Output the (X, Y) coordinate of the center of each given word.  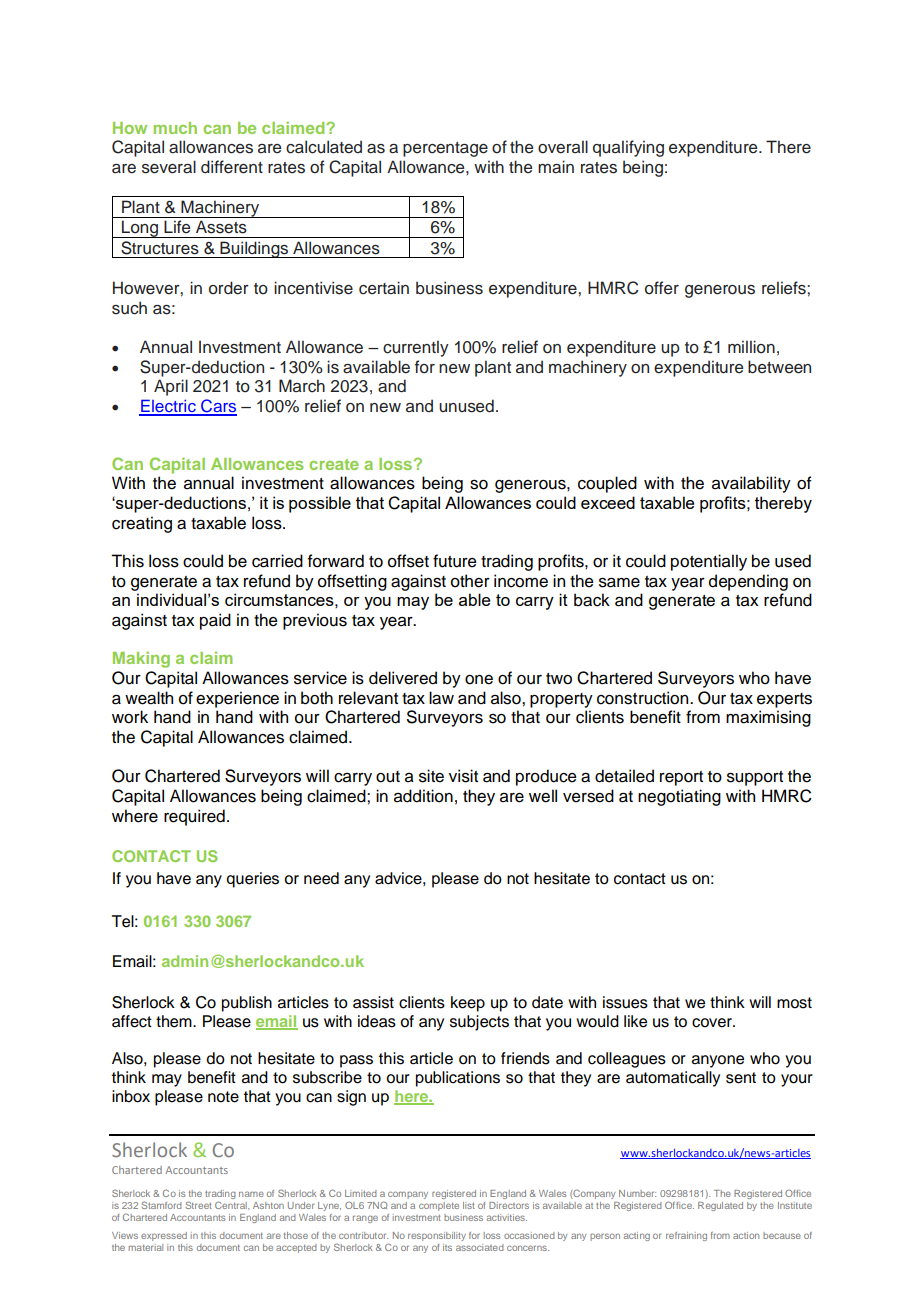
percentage (445, 149)
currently (416, 348)
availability (751, 484)
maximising (768, 718)
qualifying (628, 148)
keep (468, 1004)
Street (199, 1205)
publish (247, 1004)
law (441, 698)
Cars (218, 407)
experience (237, 699)
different (232, 167)
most (794, 1003)
